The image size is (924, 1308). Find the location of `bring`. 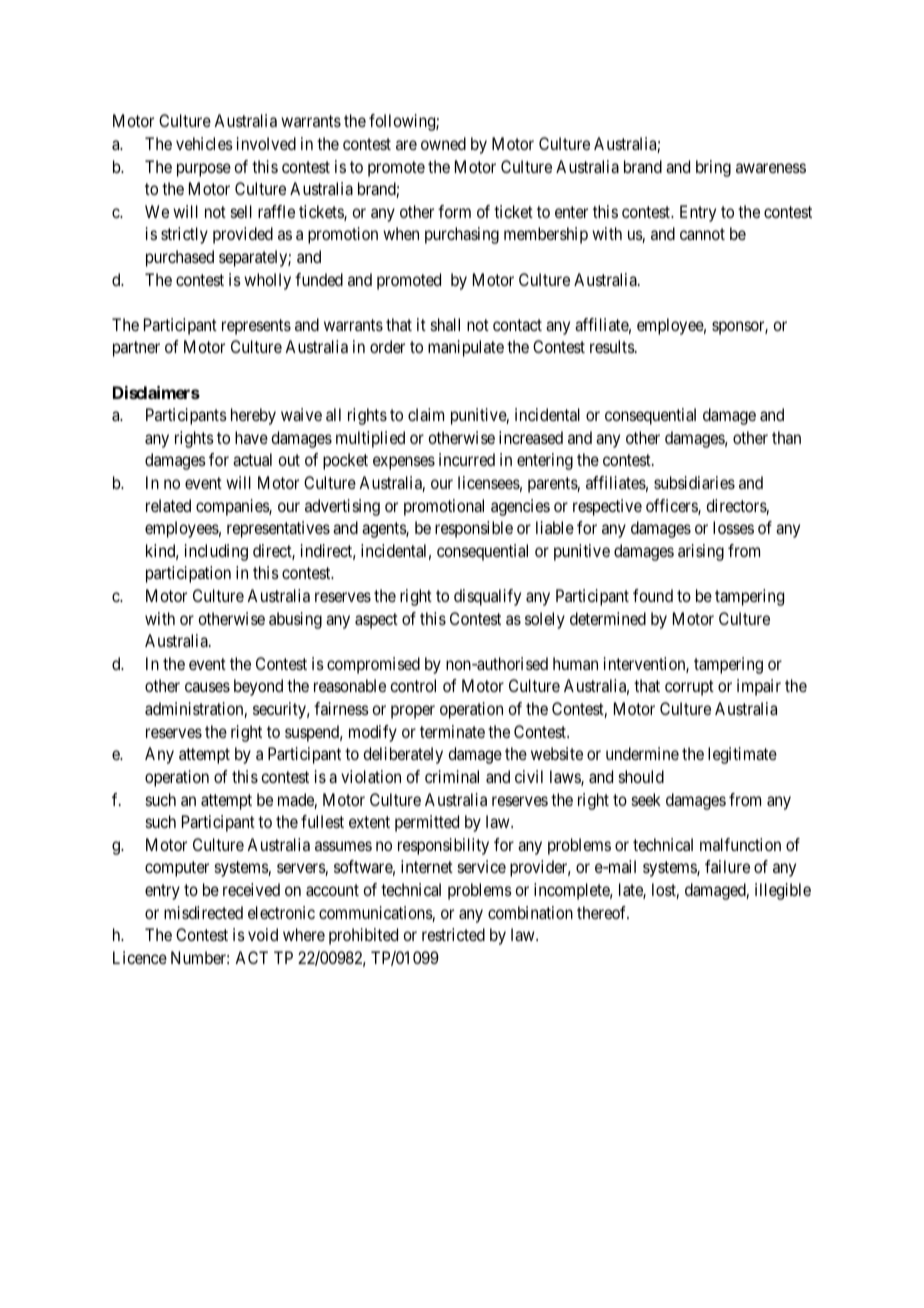

bring is located at coordinates (713, 168).
